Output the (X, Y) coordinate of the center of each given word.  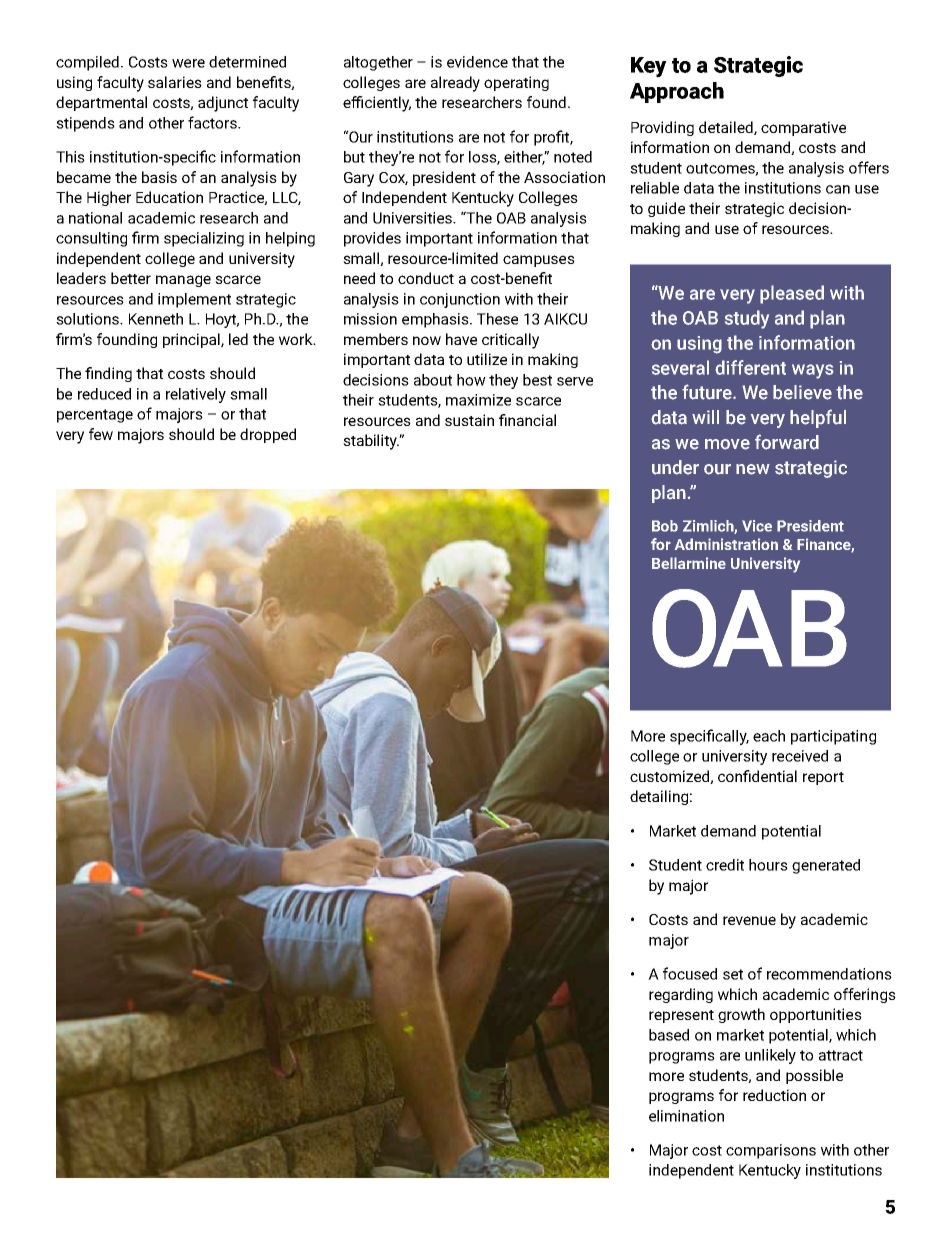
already (455, 84)
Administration (726, 544)
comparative (803, 128)
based (669, 1035)
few (101, 434)
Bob (665, 526)
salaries (175, 82)
